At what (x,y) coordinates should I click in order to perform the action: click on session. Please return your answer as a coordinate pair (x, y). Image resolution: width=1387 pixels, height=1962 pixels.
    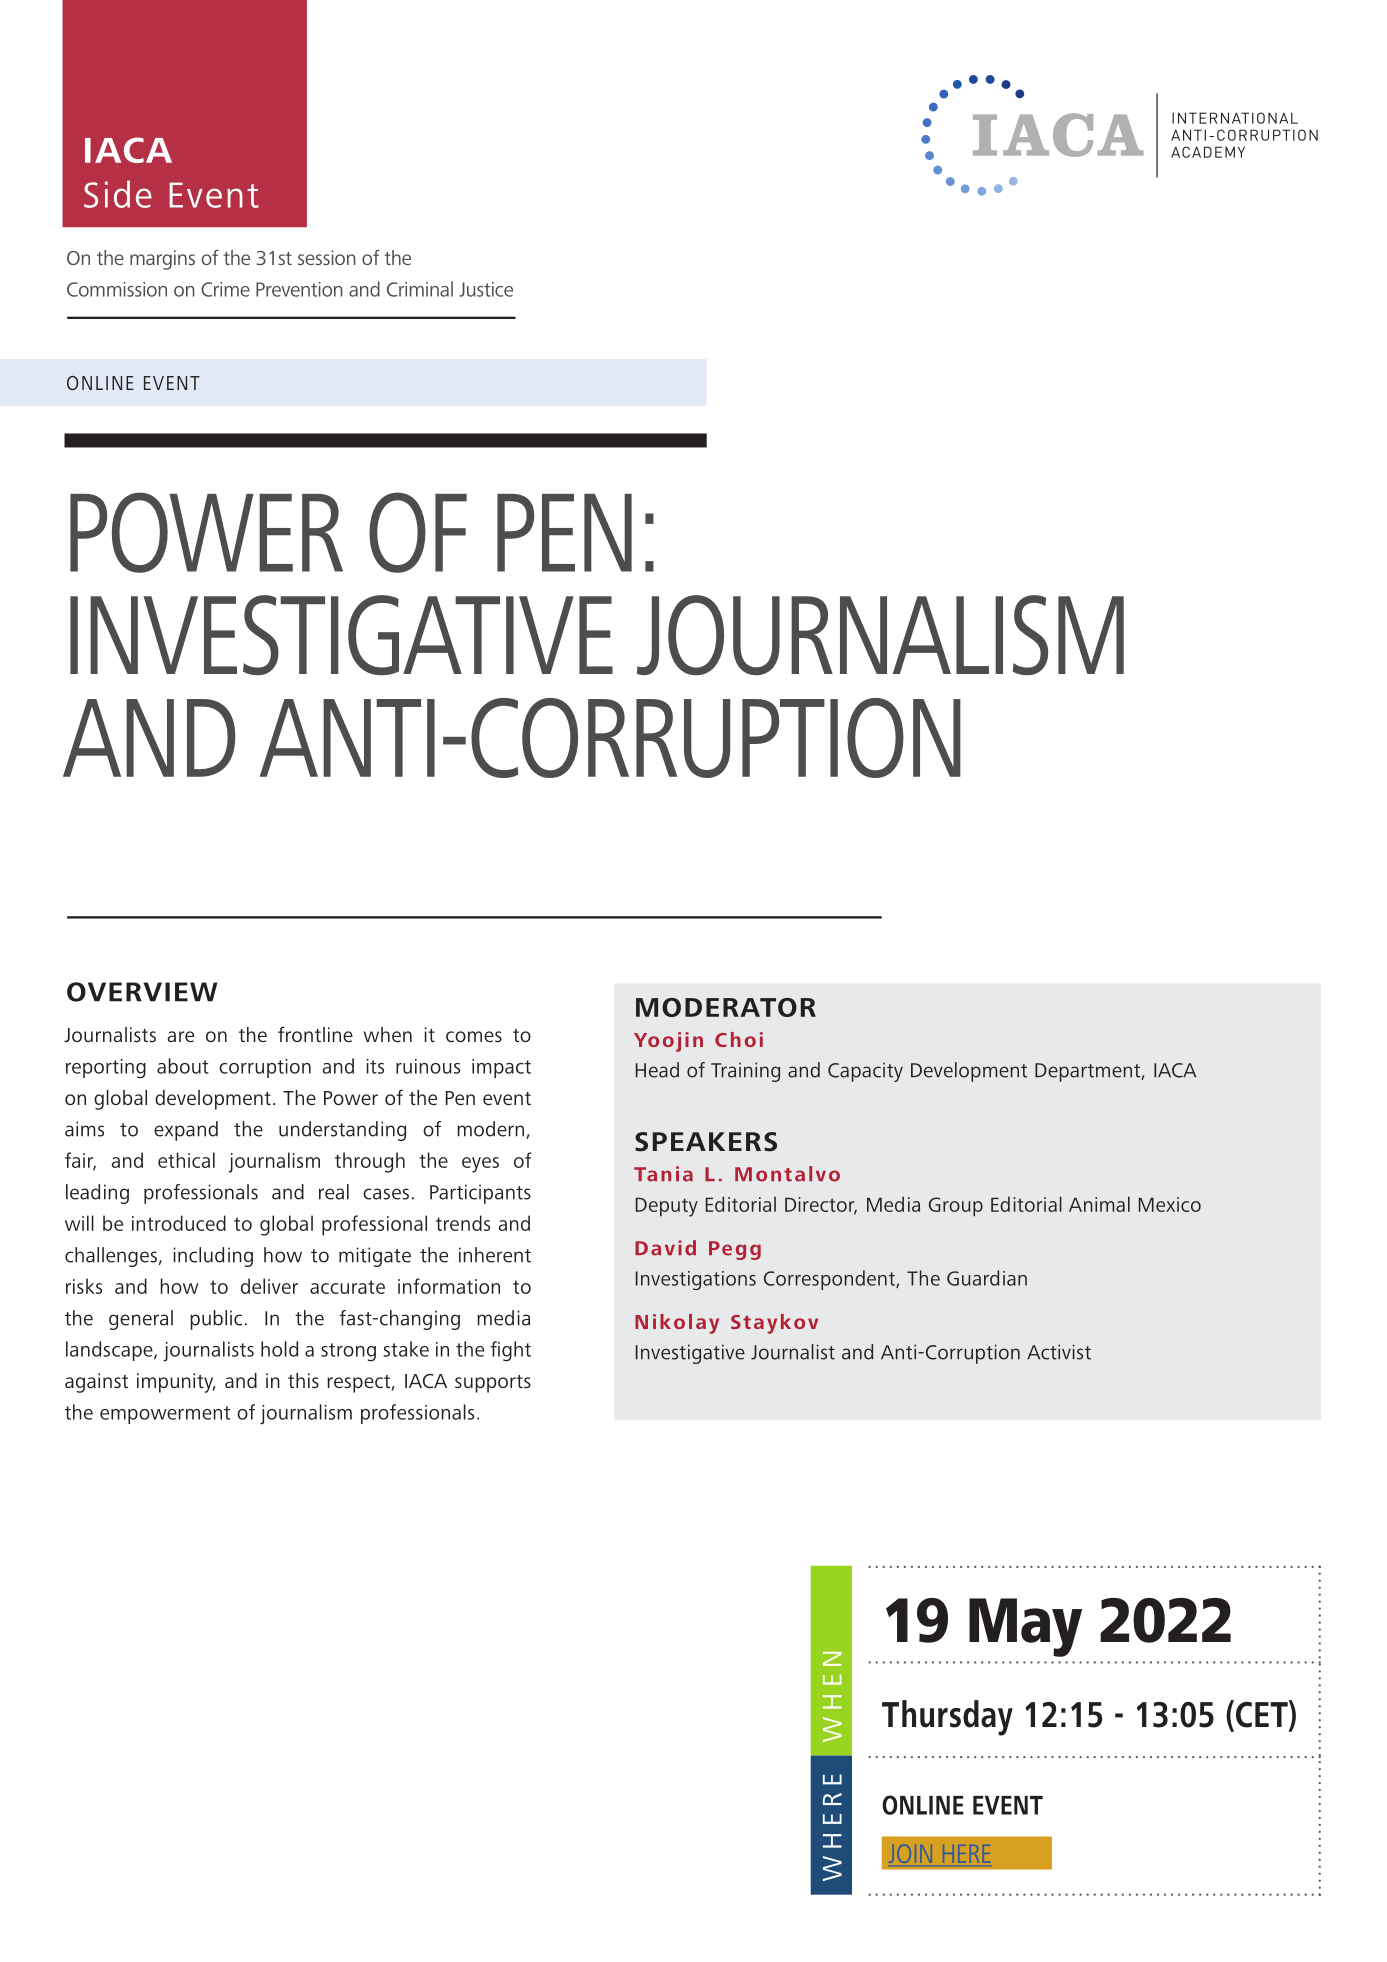
    Looking at the image, I should click on (326, 257).
